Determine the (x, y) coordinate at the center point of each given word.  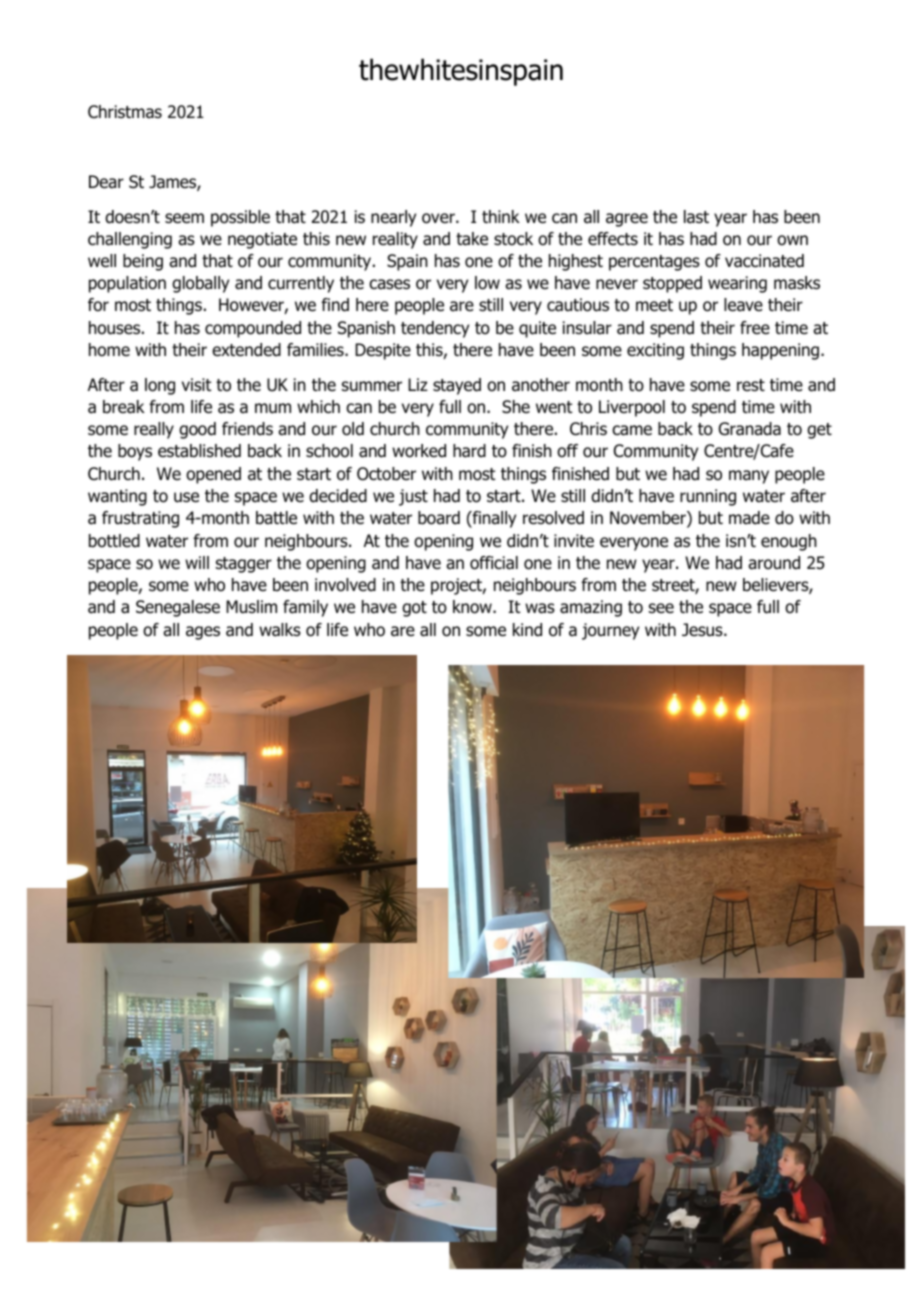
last (696, 217)
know (473, 607)
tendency (435, 329)
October (386, 474)
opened (213, 475)
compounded (253, 329)
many (749, 477)
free (755, 327)
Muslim (251, 607)
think (501, 216)
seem (184, 218)
